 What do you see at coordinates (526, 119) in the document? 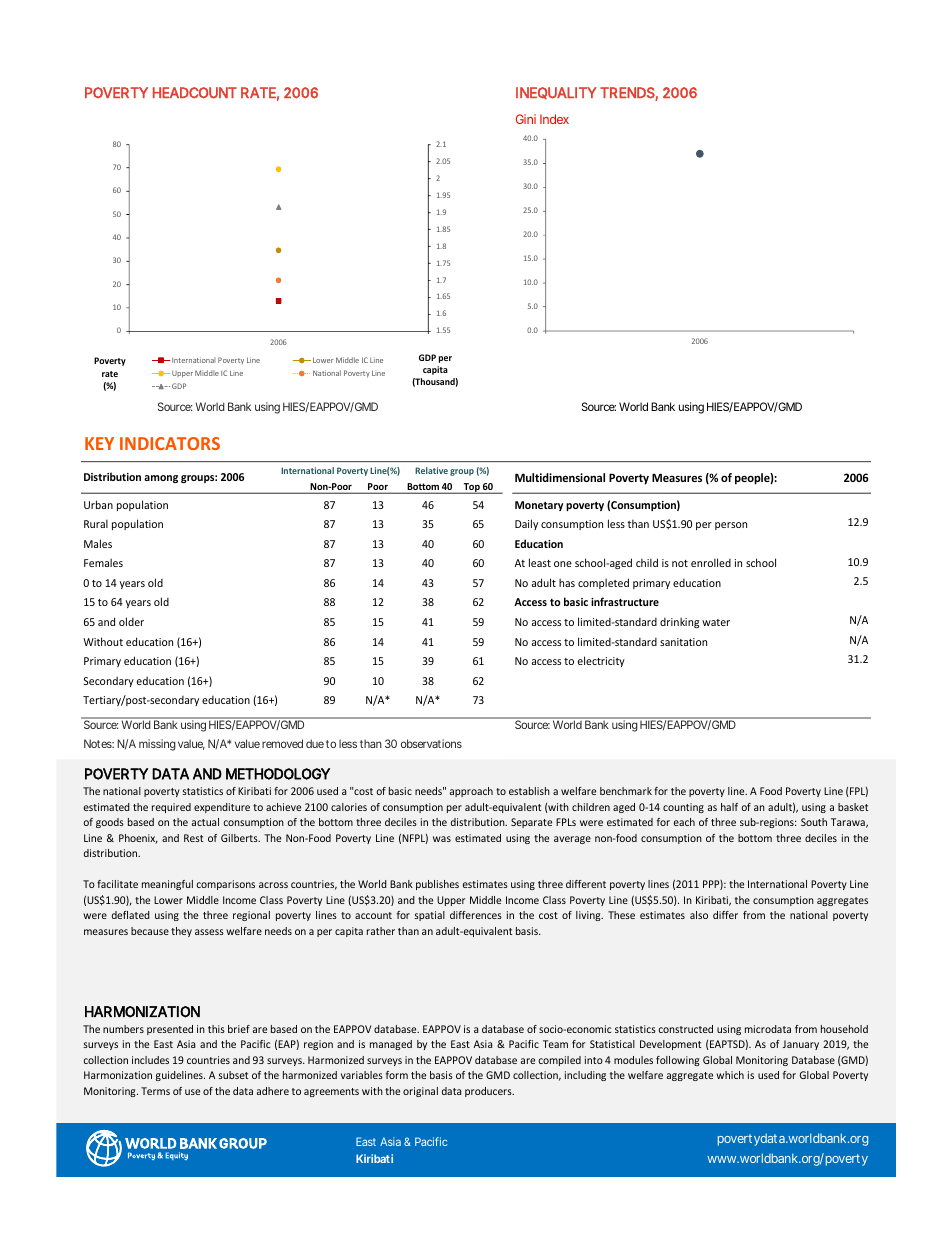
I see `Gini` at bounding box center [526, 119].
